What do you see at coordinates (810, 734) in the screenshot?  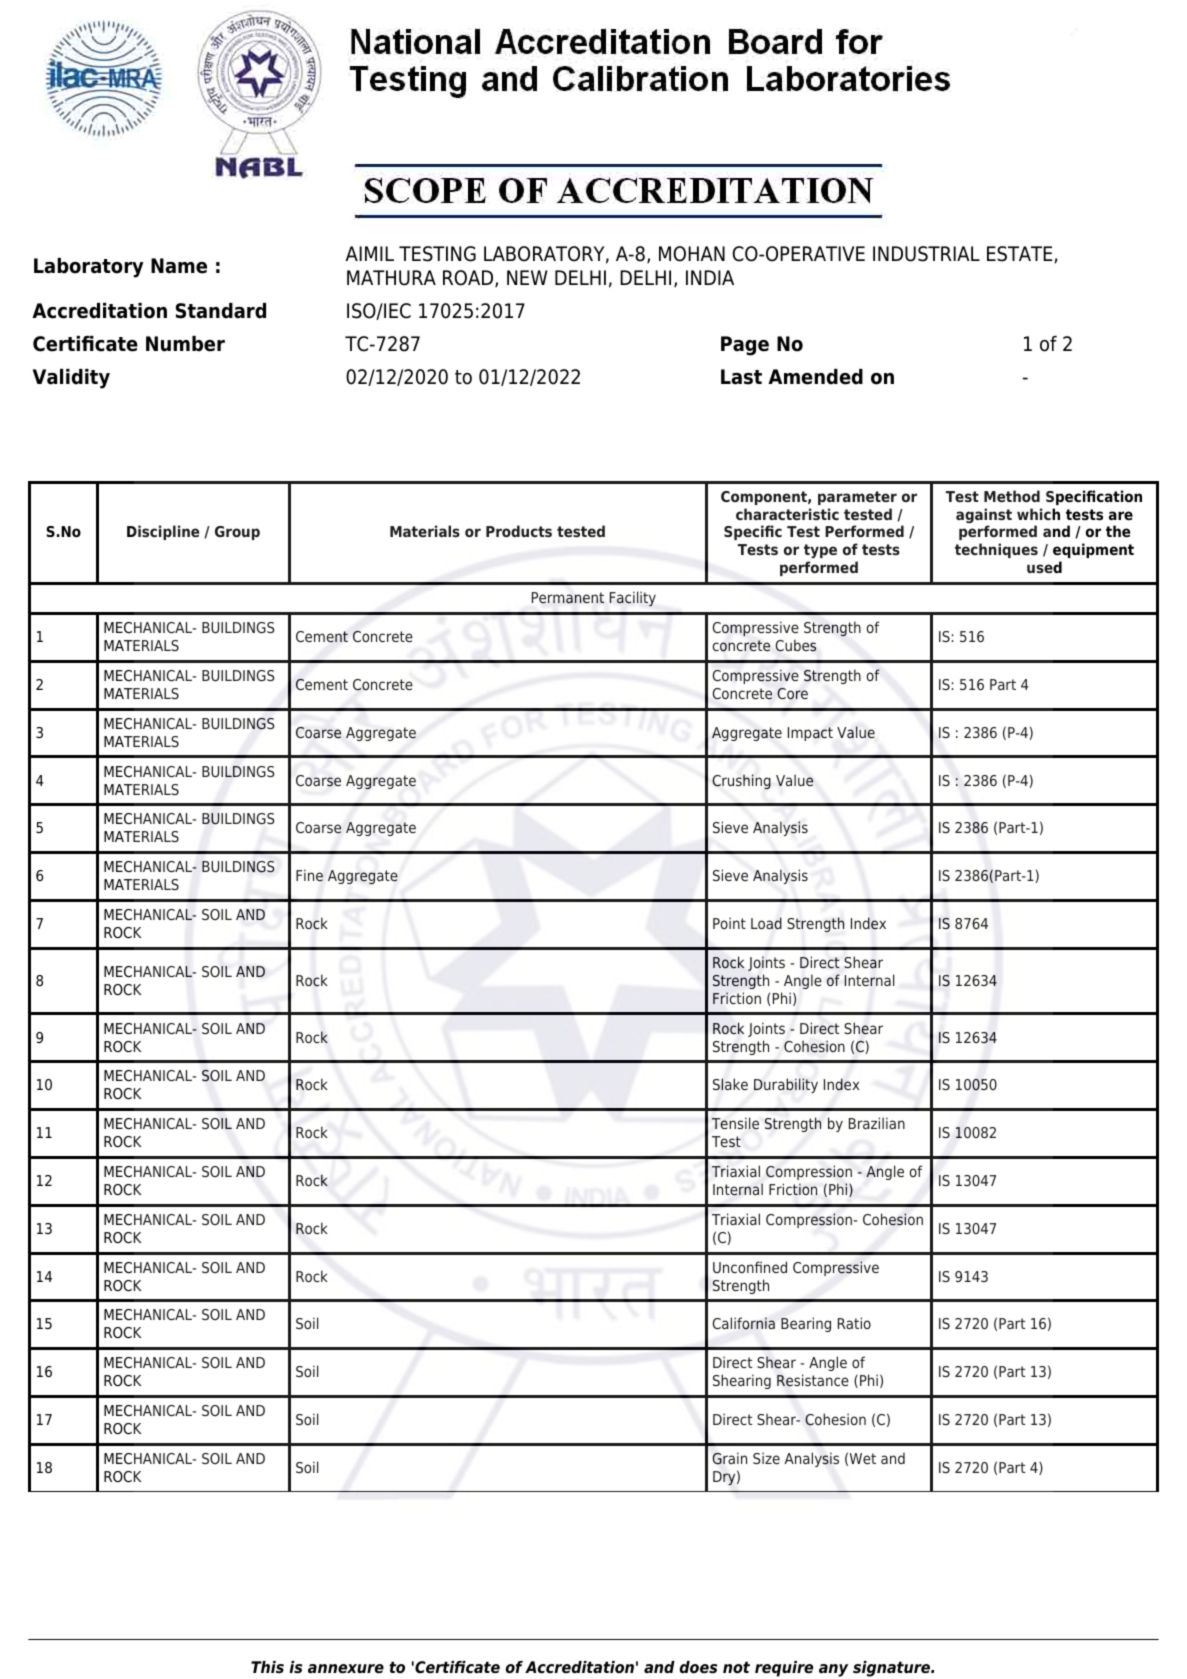 I see `Impact` at bounding box center [810, 734].
